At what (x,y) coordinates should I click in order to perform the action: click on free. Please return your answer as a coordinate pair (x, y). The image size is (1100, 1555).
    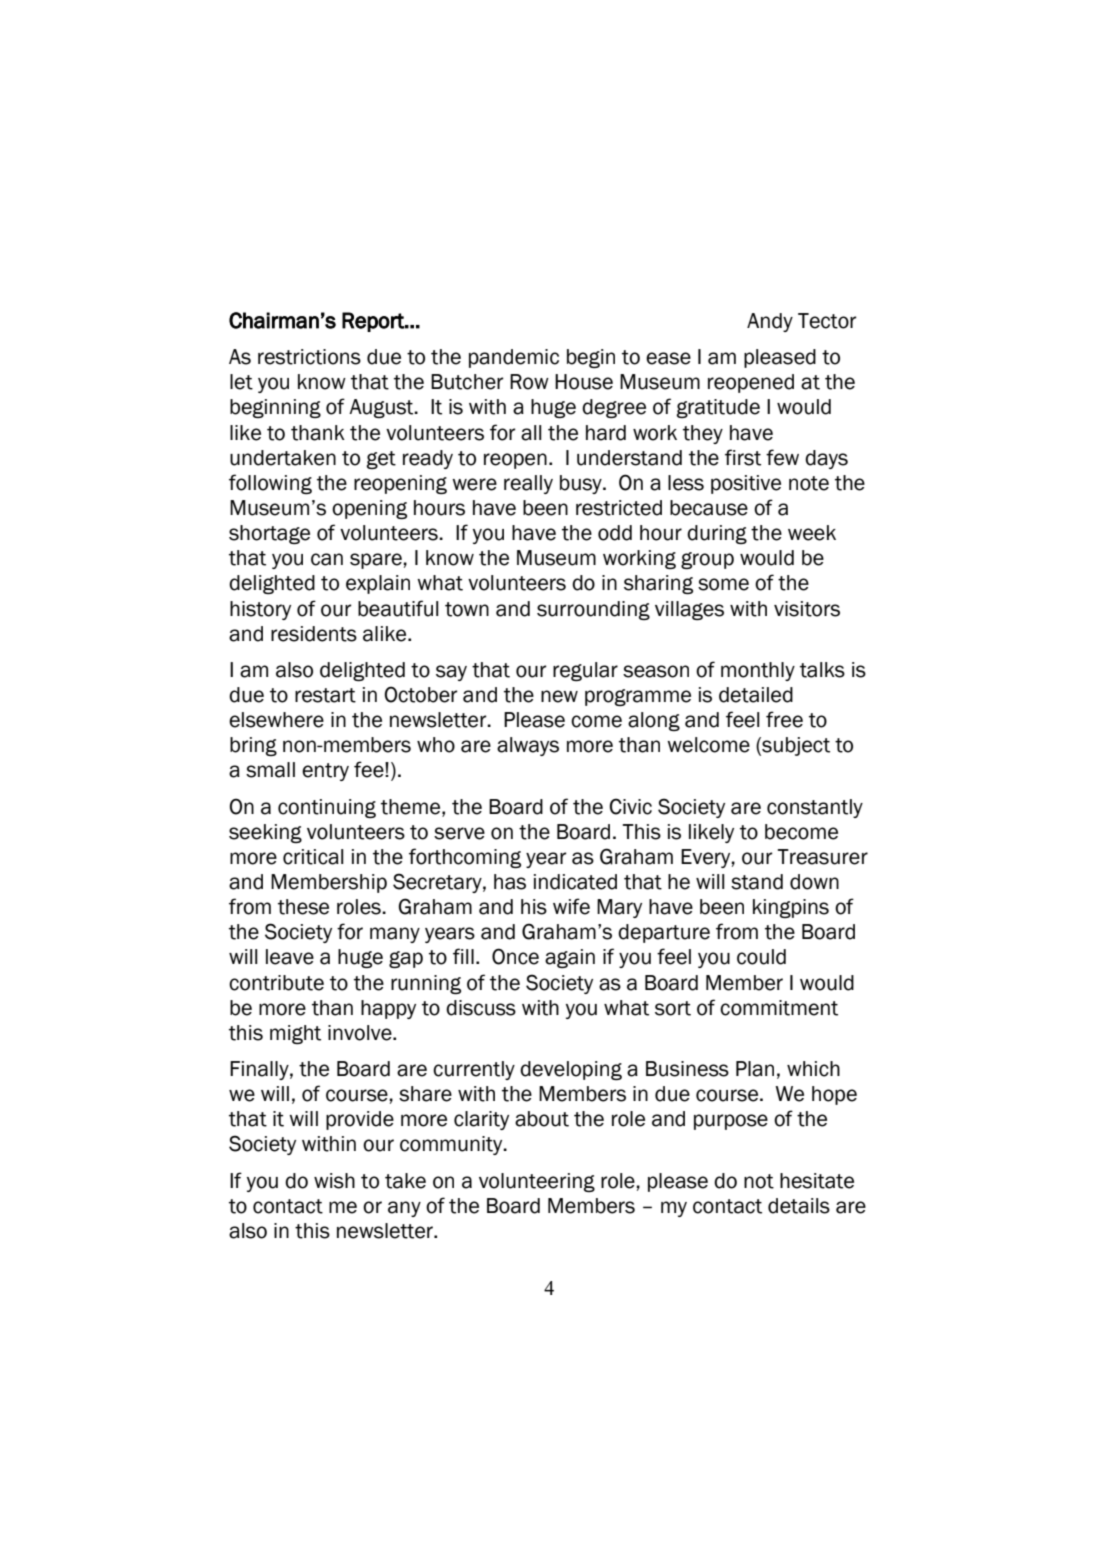
    Looking at the image, I should click on (784, 719).
